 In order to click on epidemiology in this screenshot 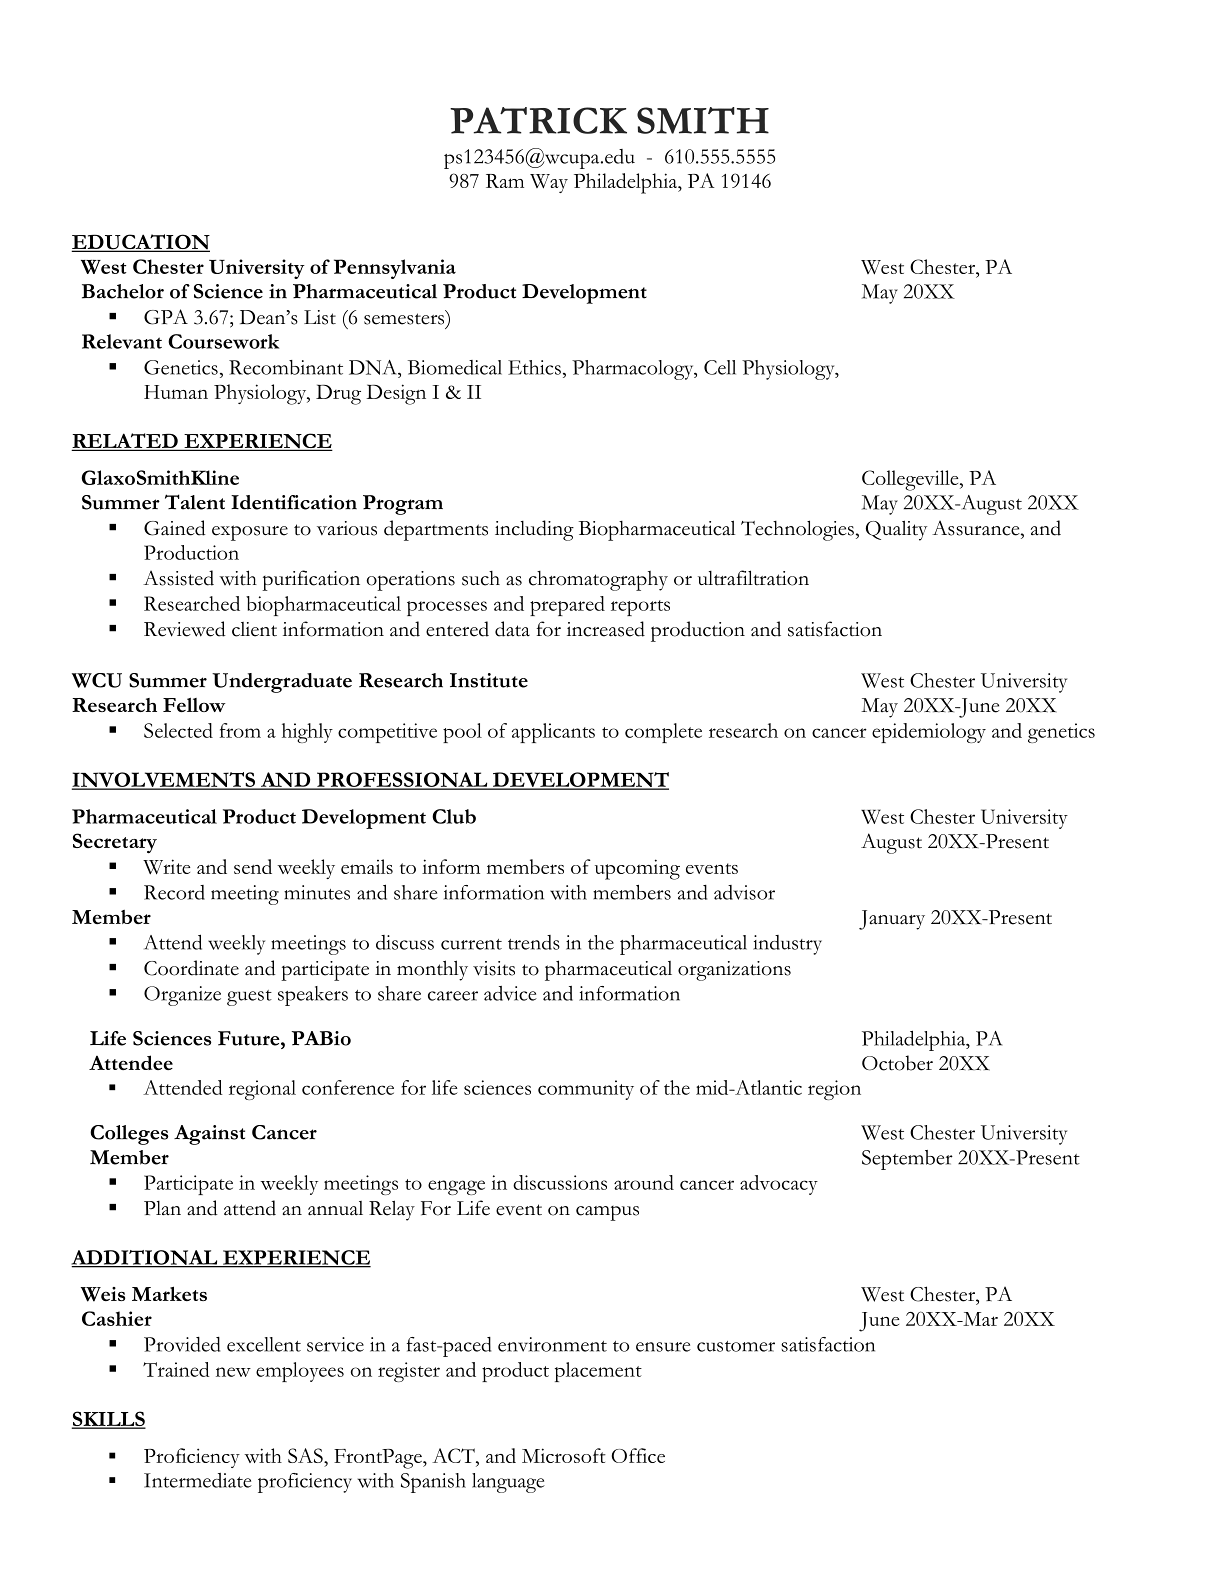, I will do `click(929, 733)`.
